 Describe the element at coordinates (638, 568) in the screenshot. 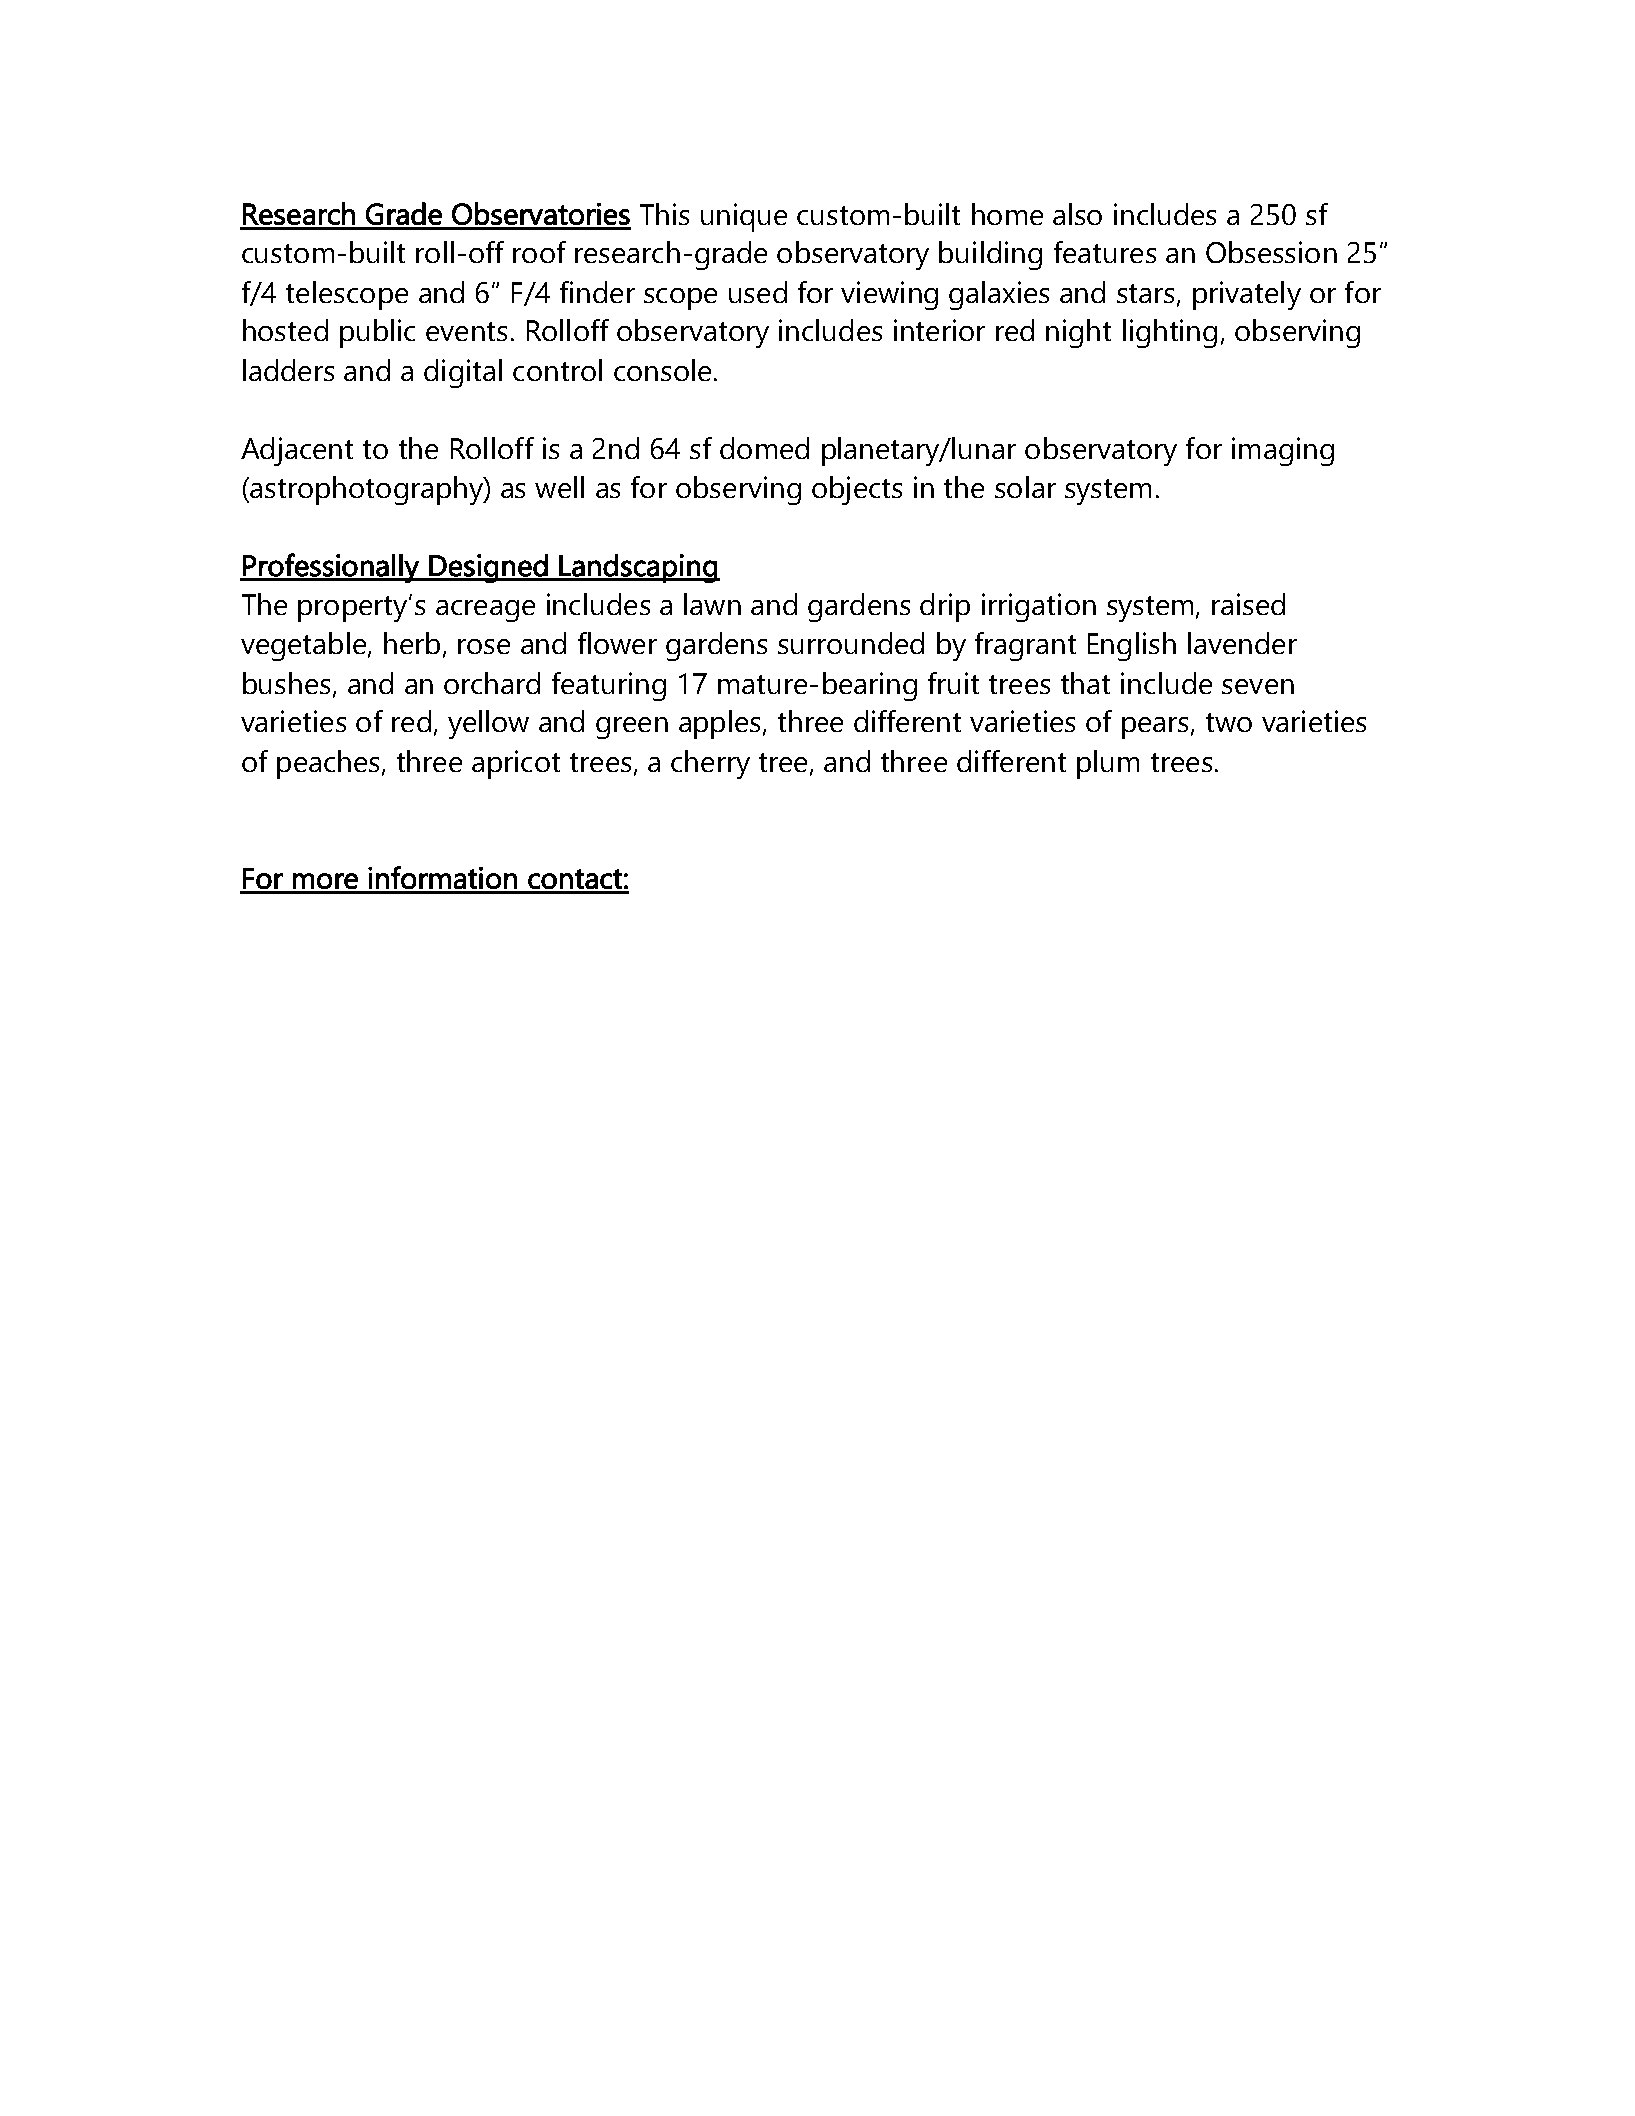

I see `Landscaping` at that location.
